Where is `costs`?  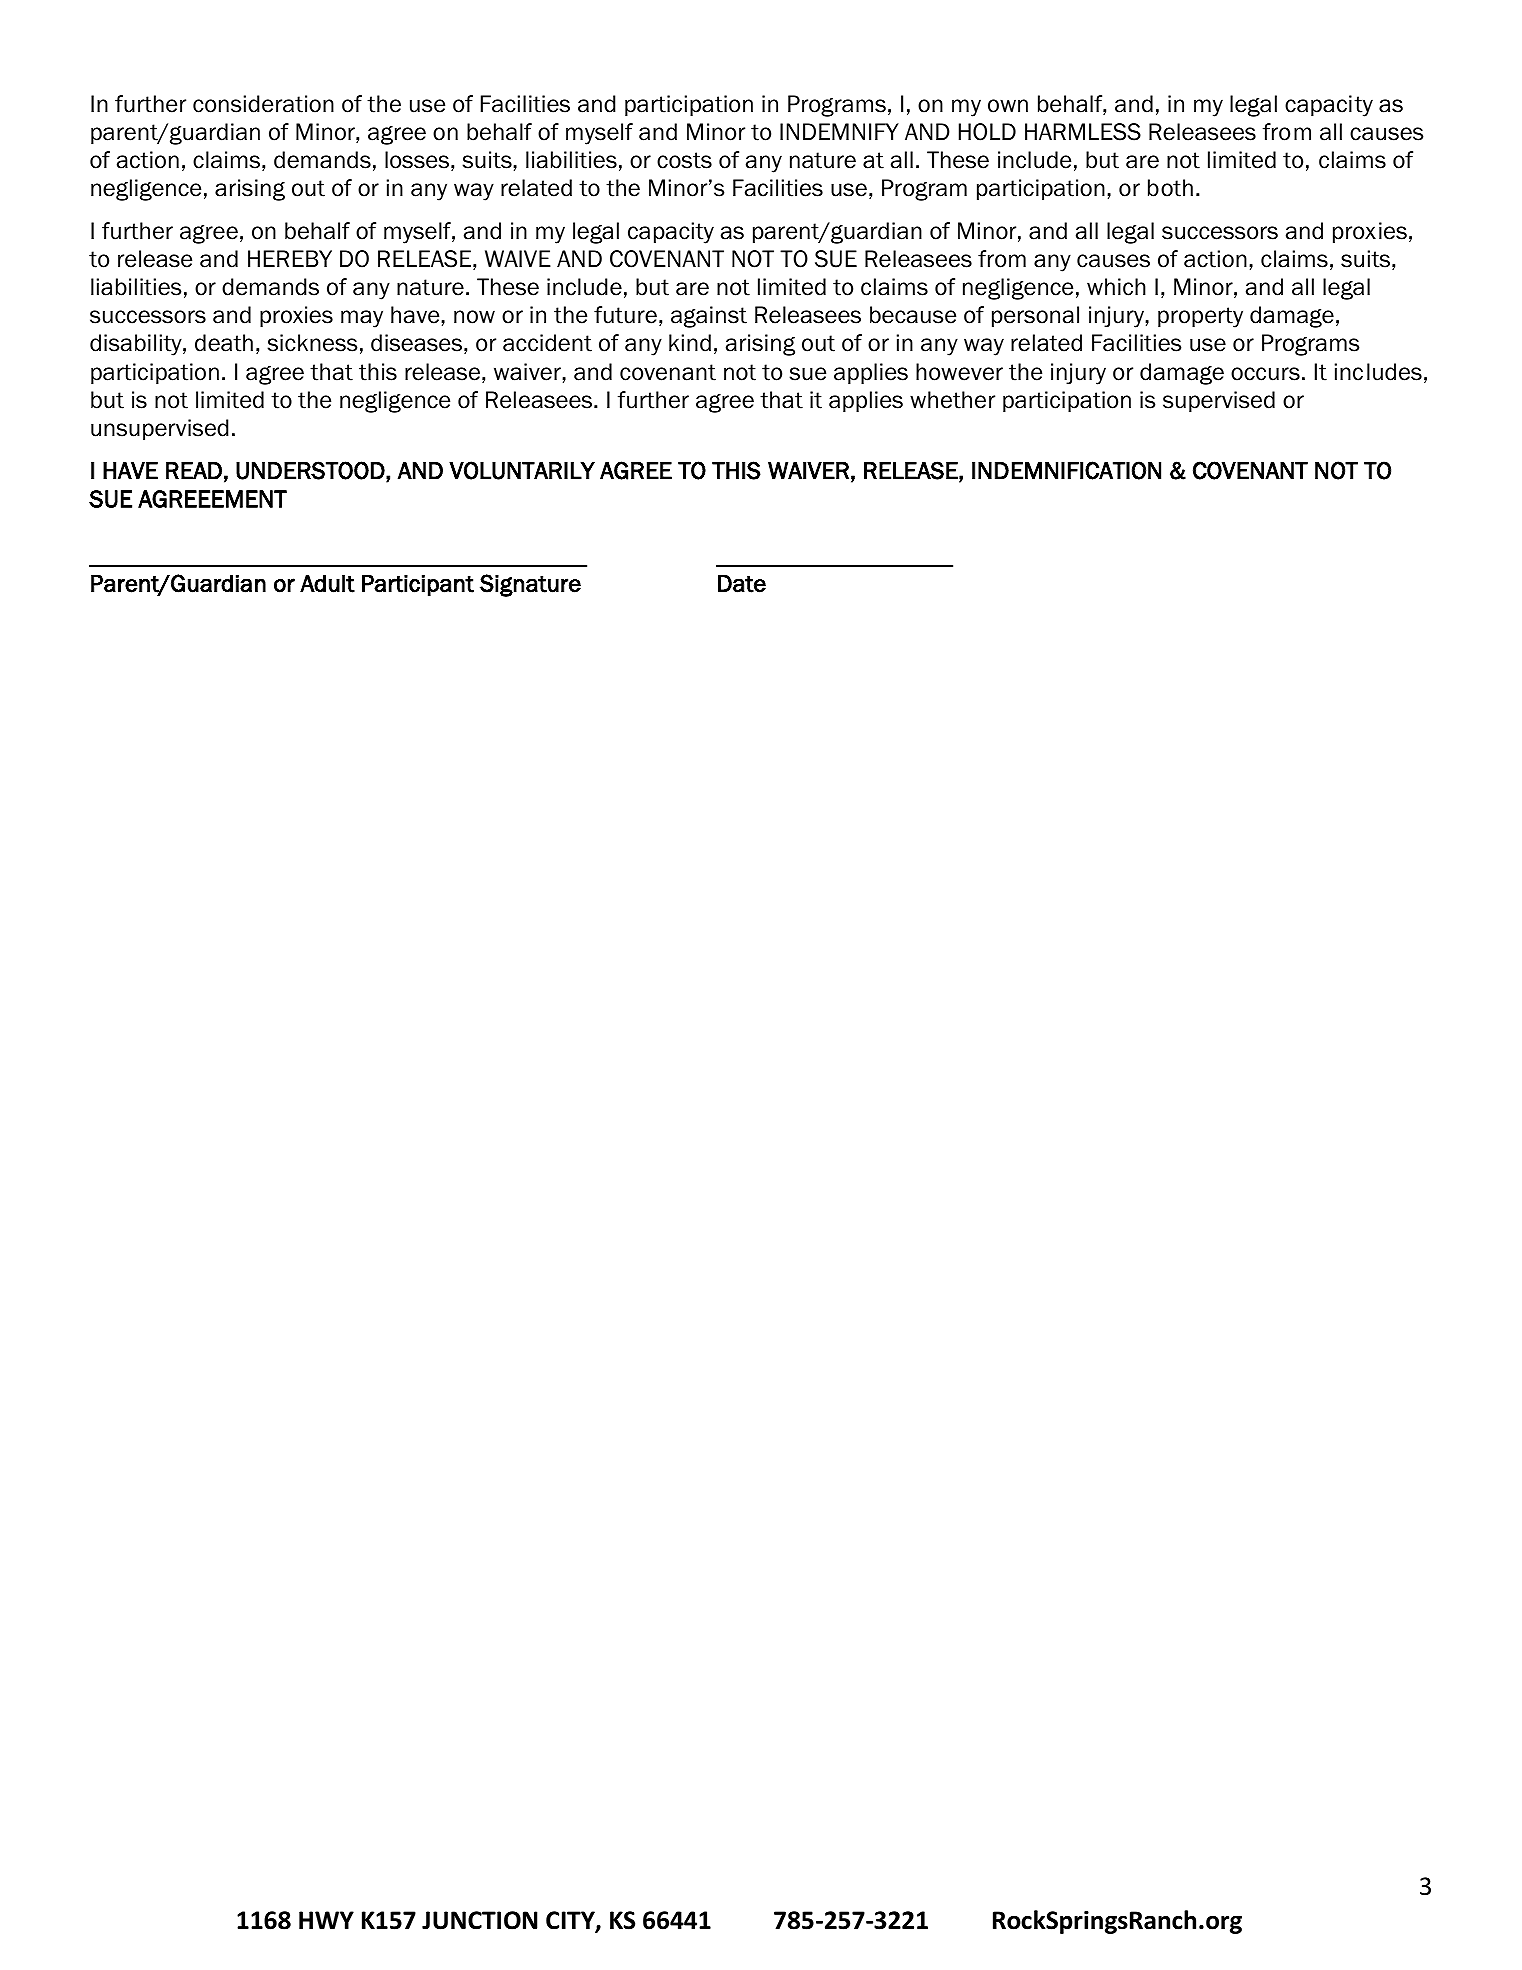
costs is located at coordinates (684, 160).
